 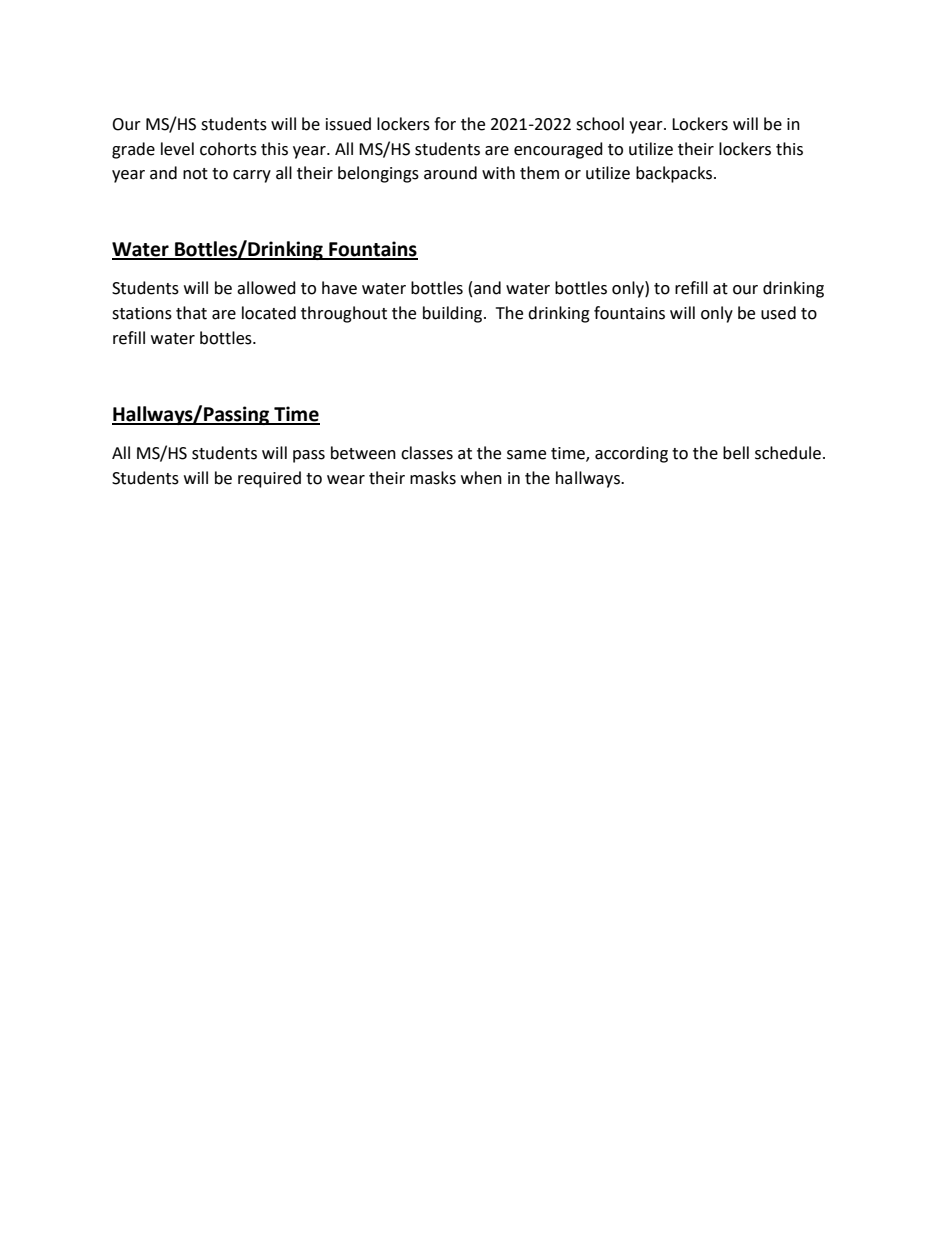 What do you see at coordinates (778, 313) in the screenshot?
I see `used` at bounding box center [778, 313].
